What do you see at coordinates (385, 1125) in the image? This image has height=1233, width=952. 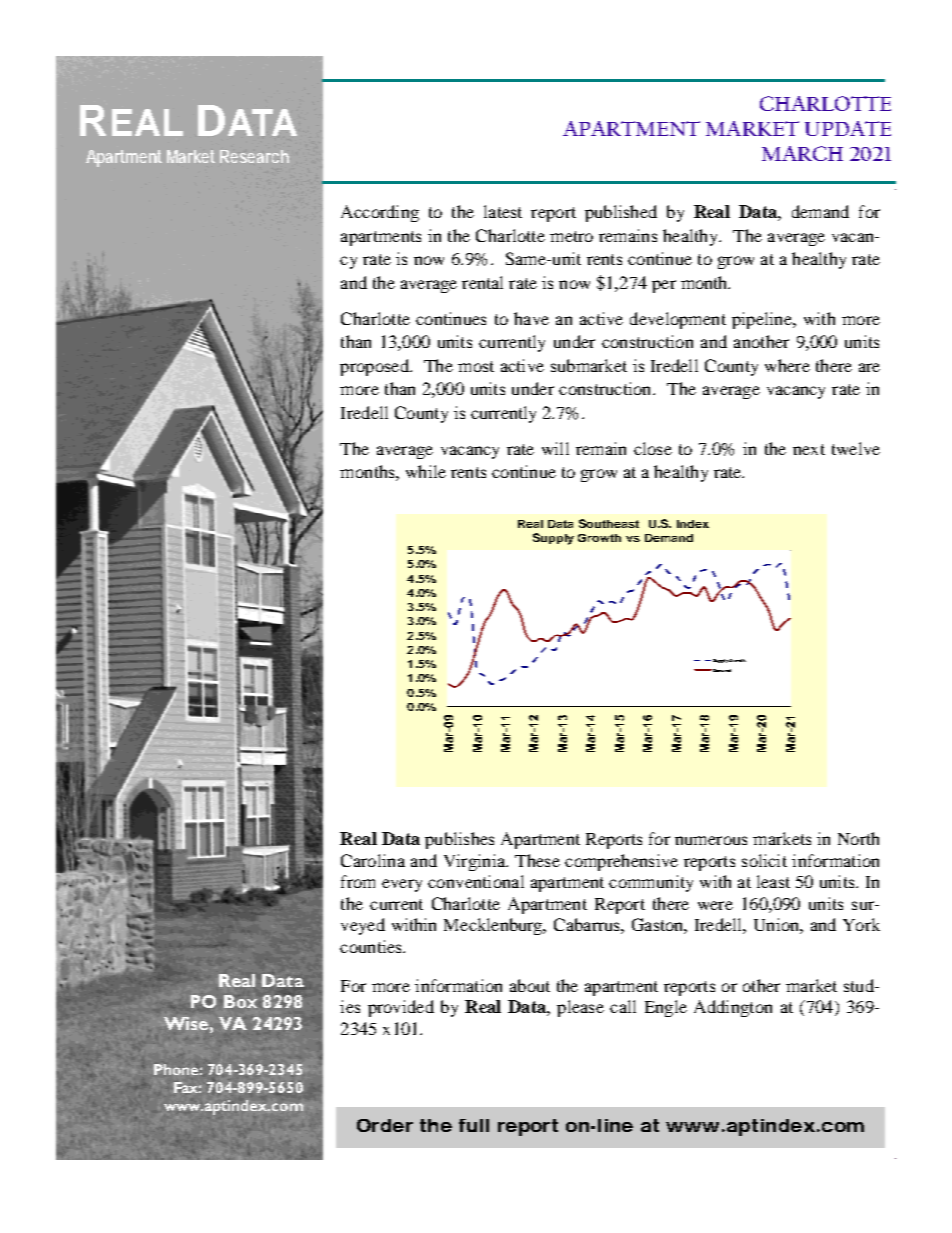 I see `Order` at bounding box center [385, 1125].
